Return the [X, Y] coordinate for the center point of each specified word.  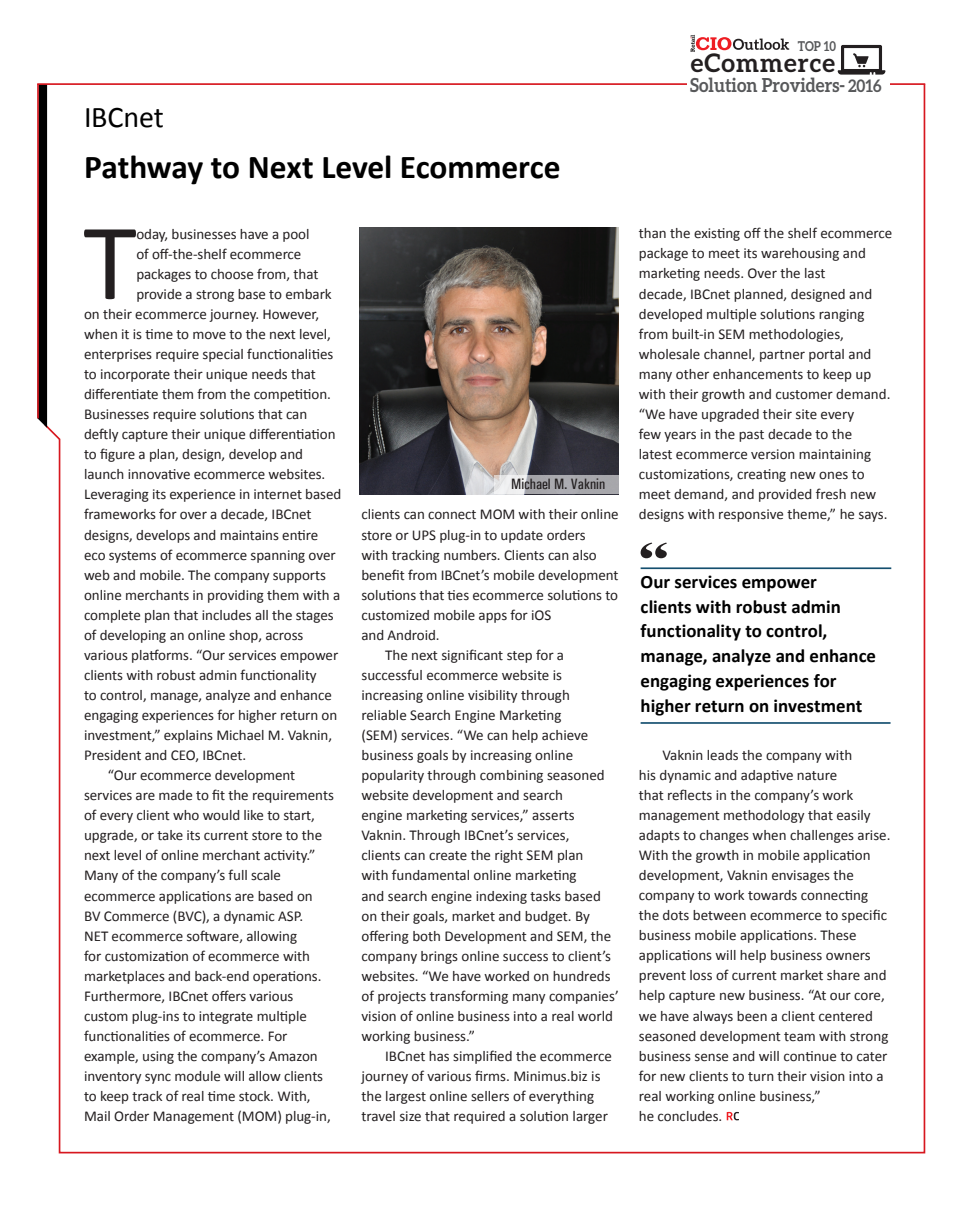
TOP [809, 46]
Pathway [144, 170]
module [197, 1076]
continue [810, 1056]
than [652, 233]
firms [491, 1076]
